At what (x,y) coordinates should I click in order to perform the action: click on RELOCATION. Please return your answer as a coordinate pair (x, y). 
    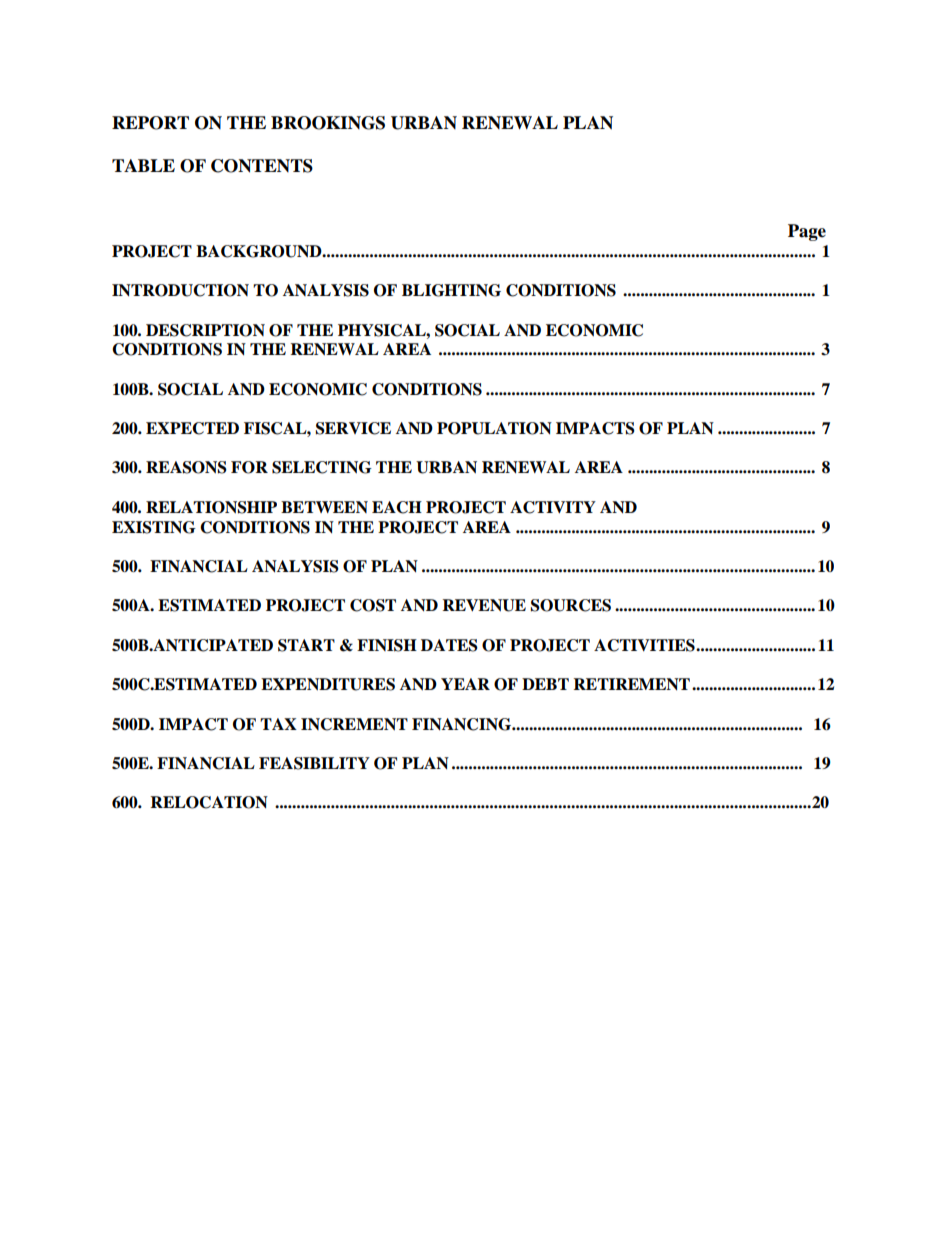
    Looking at the image, I should click on (209, 802).
